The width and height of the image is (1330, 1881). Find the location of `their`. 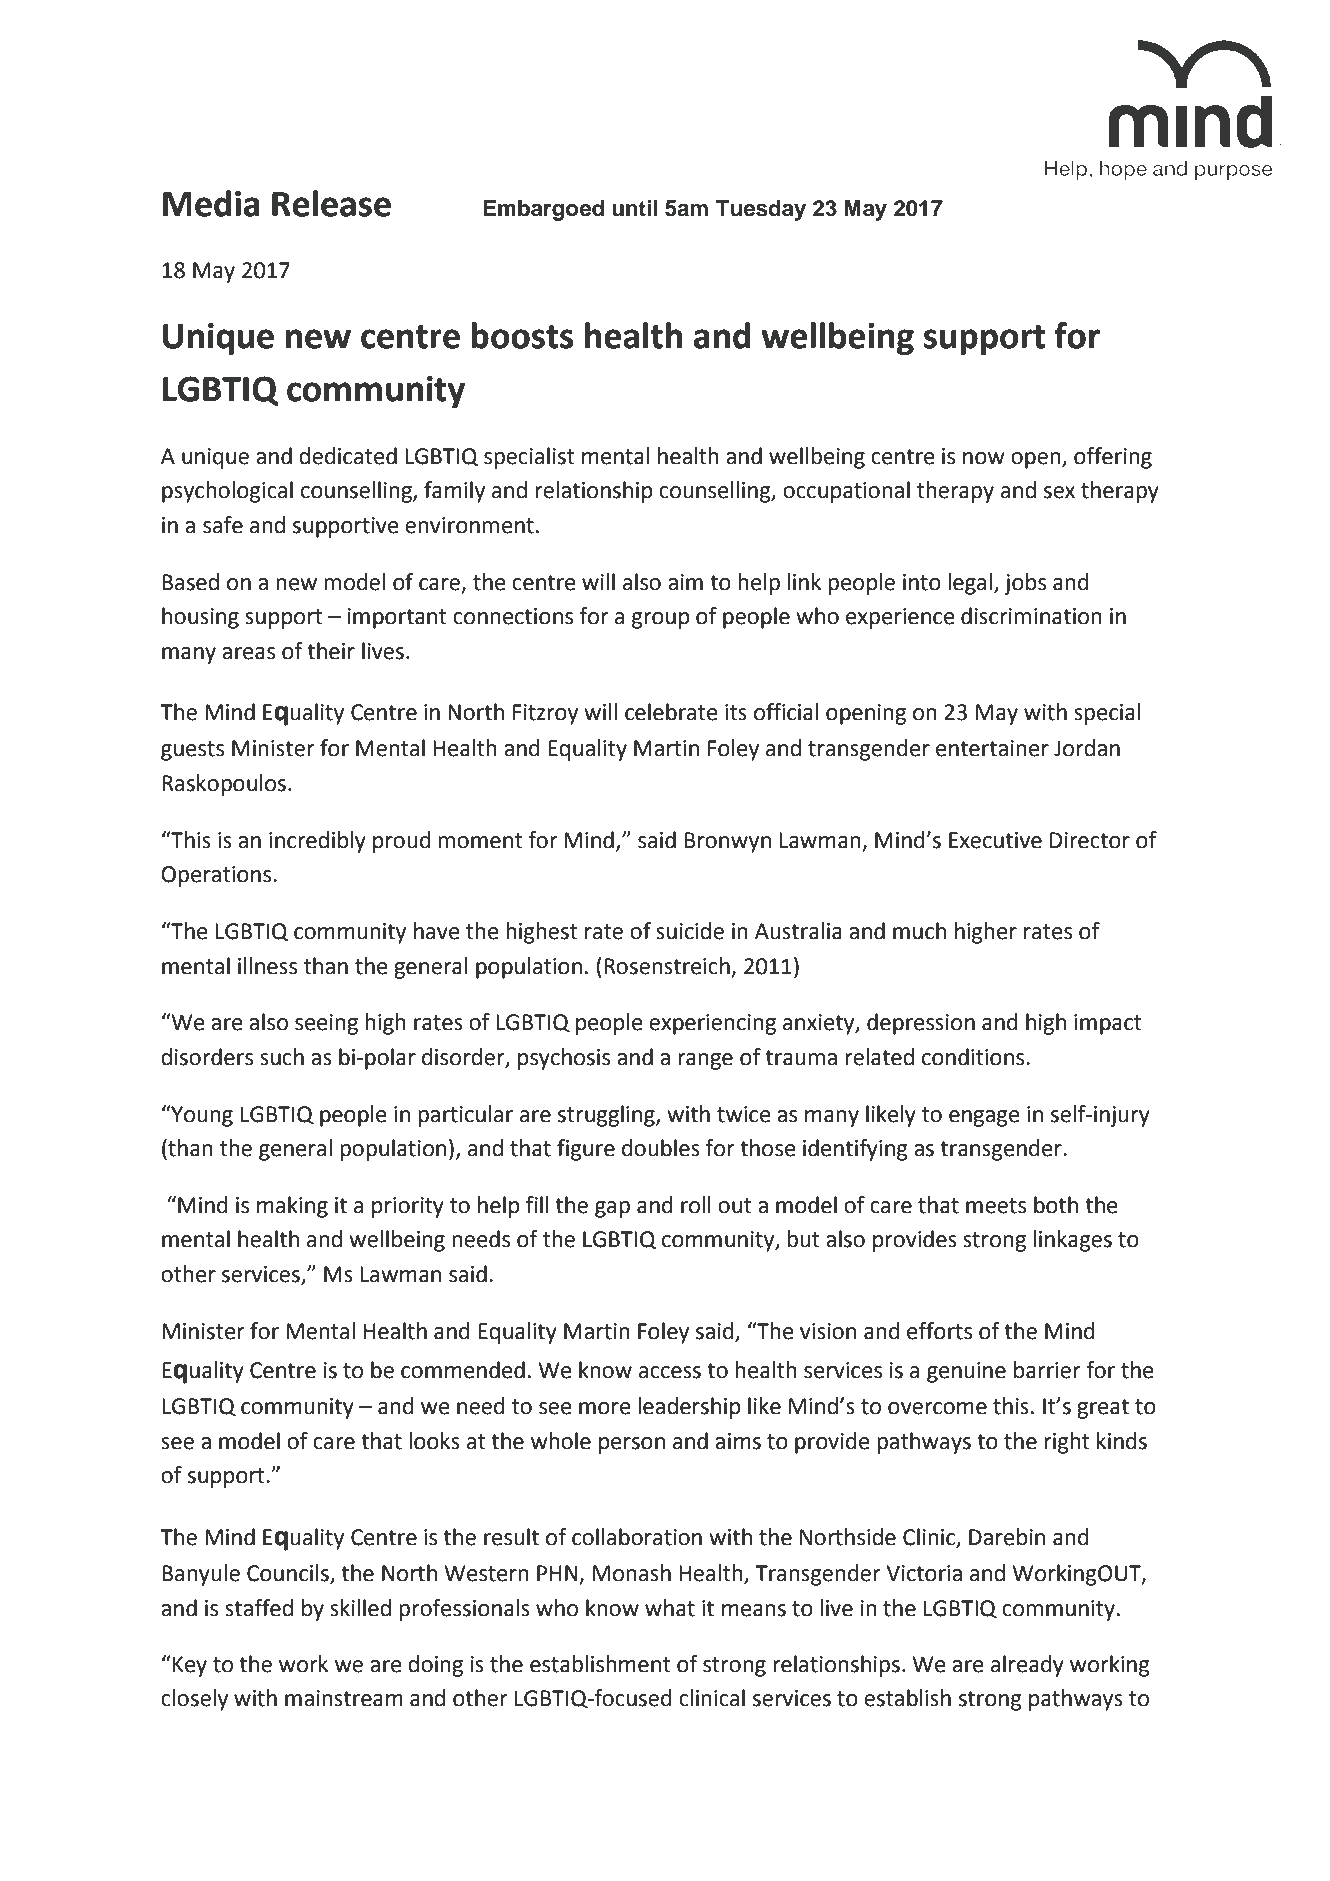

their is located at coordinates (331, 651).
